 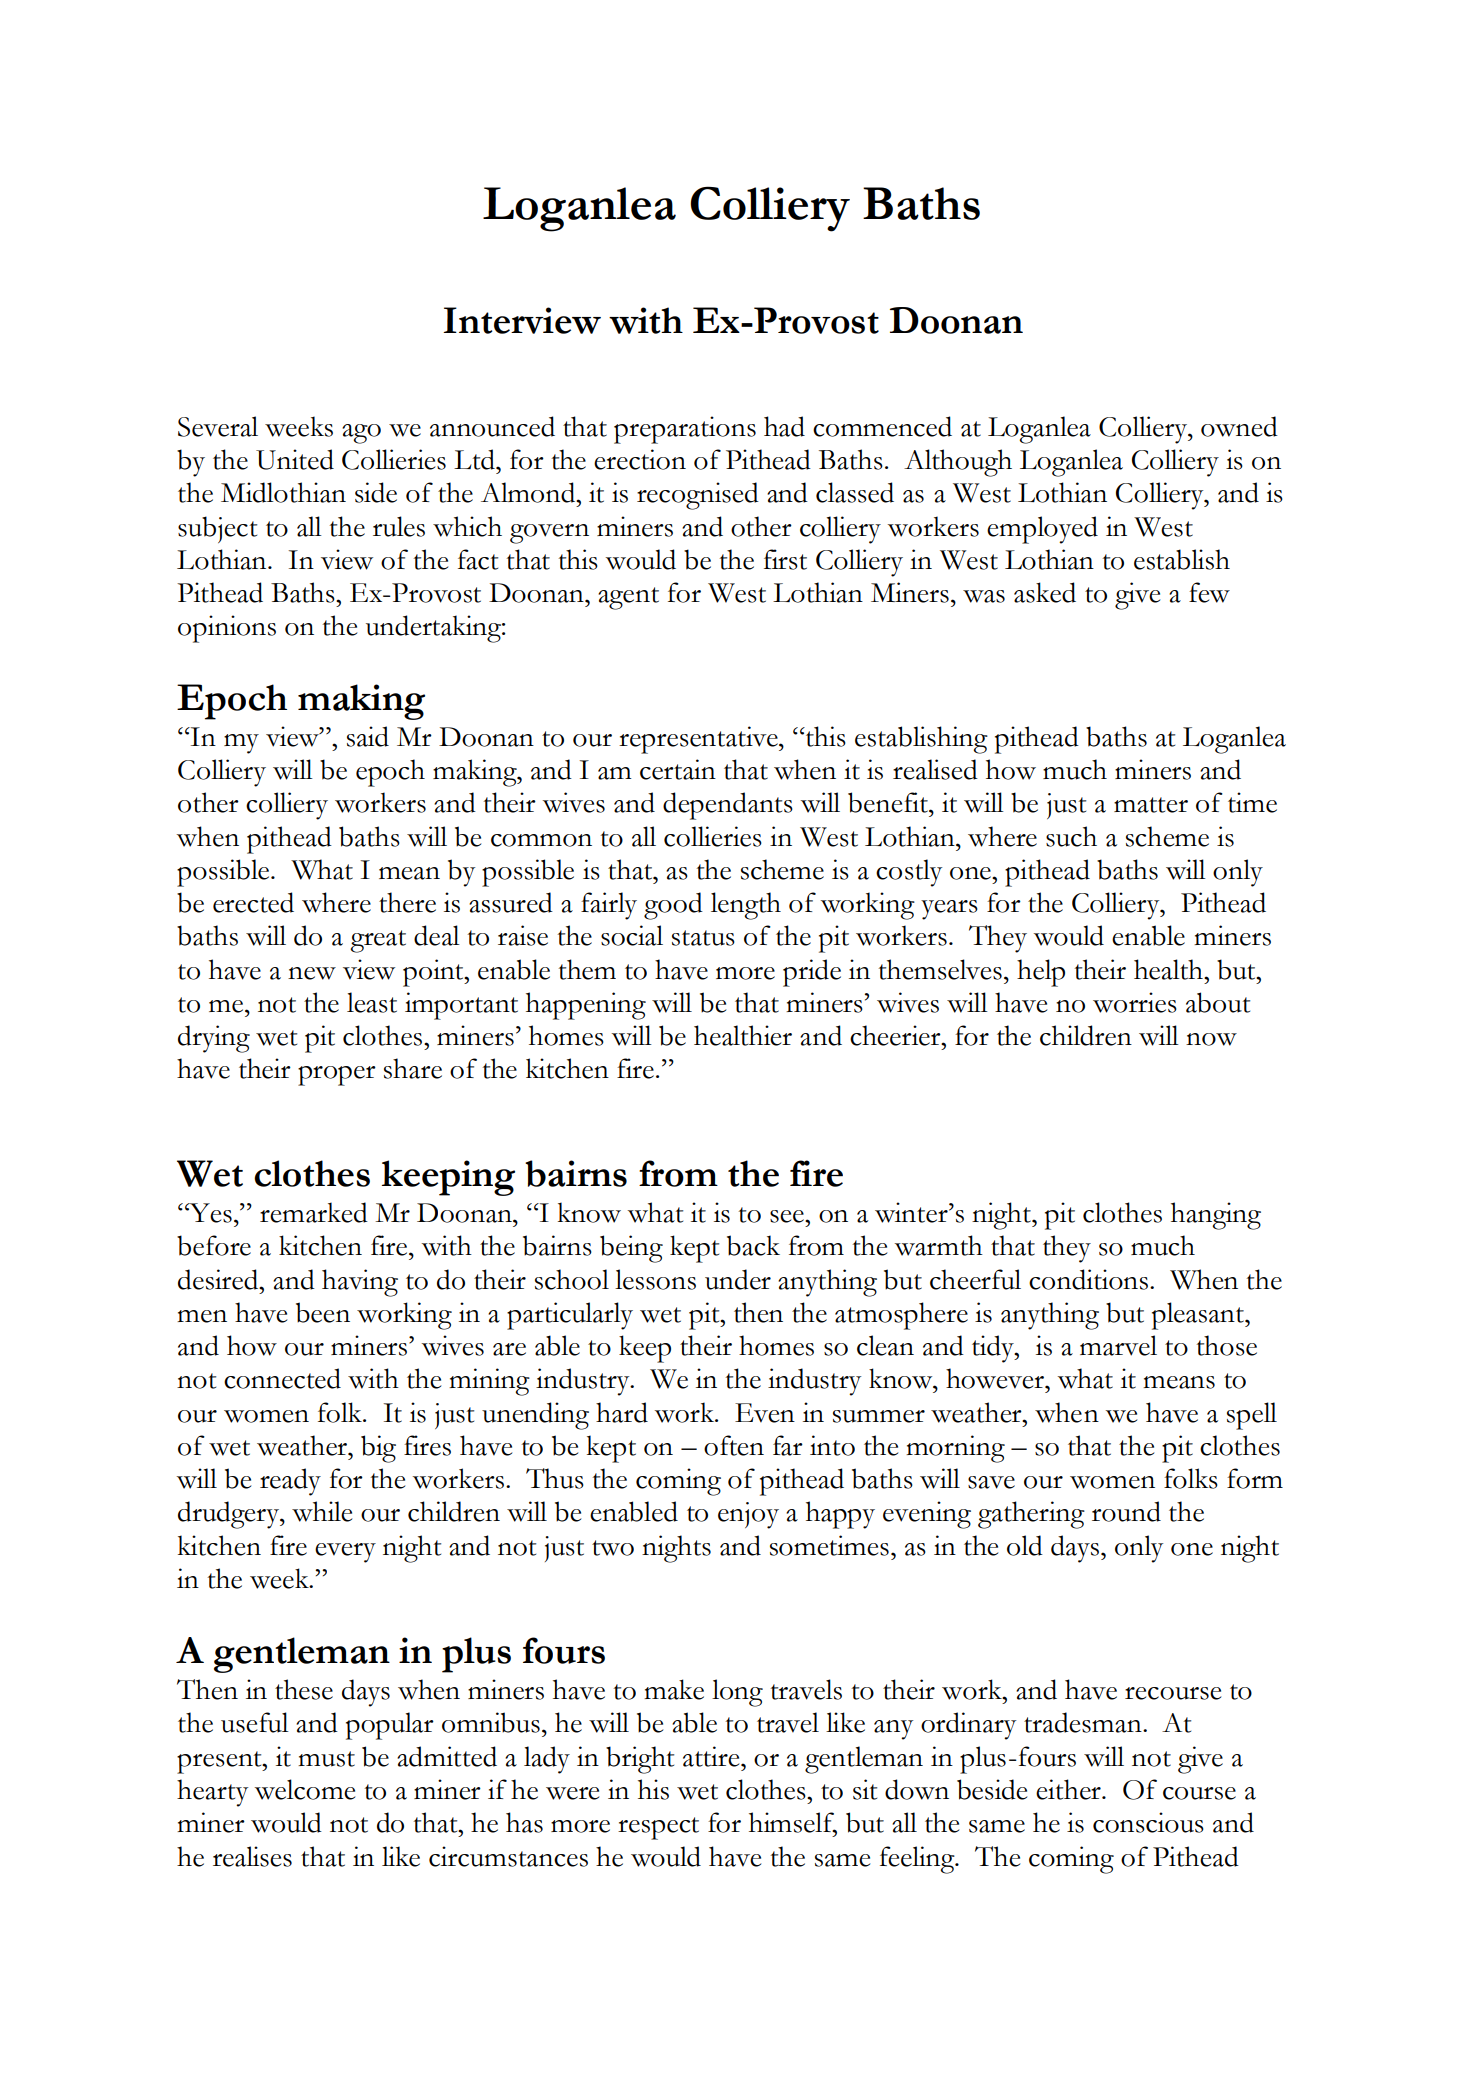 I want to click on recognised, so click(x=698, y=496).
